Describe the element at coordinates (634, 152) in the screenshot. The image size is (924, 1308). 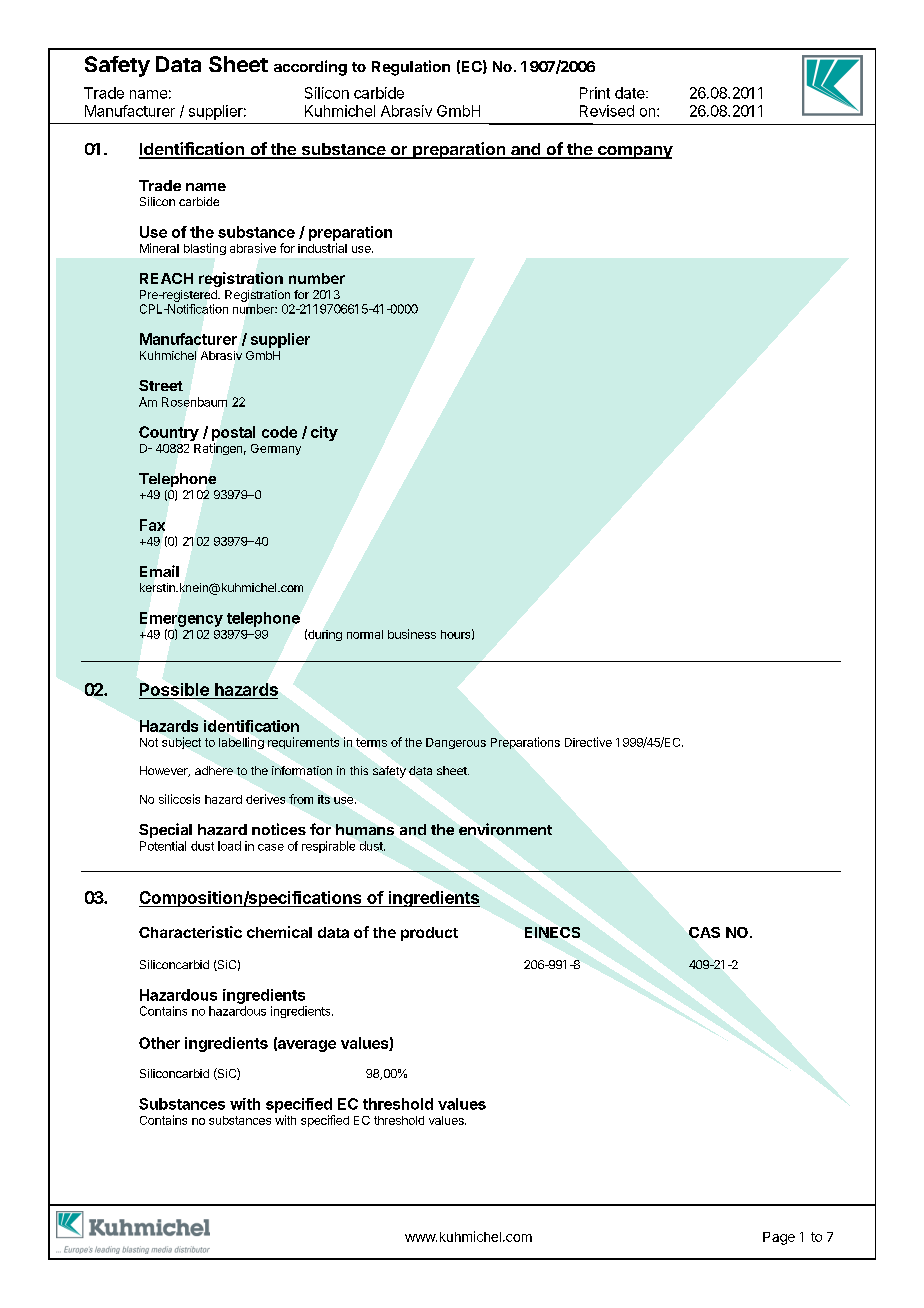
I see `company` at that location.
